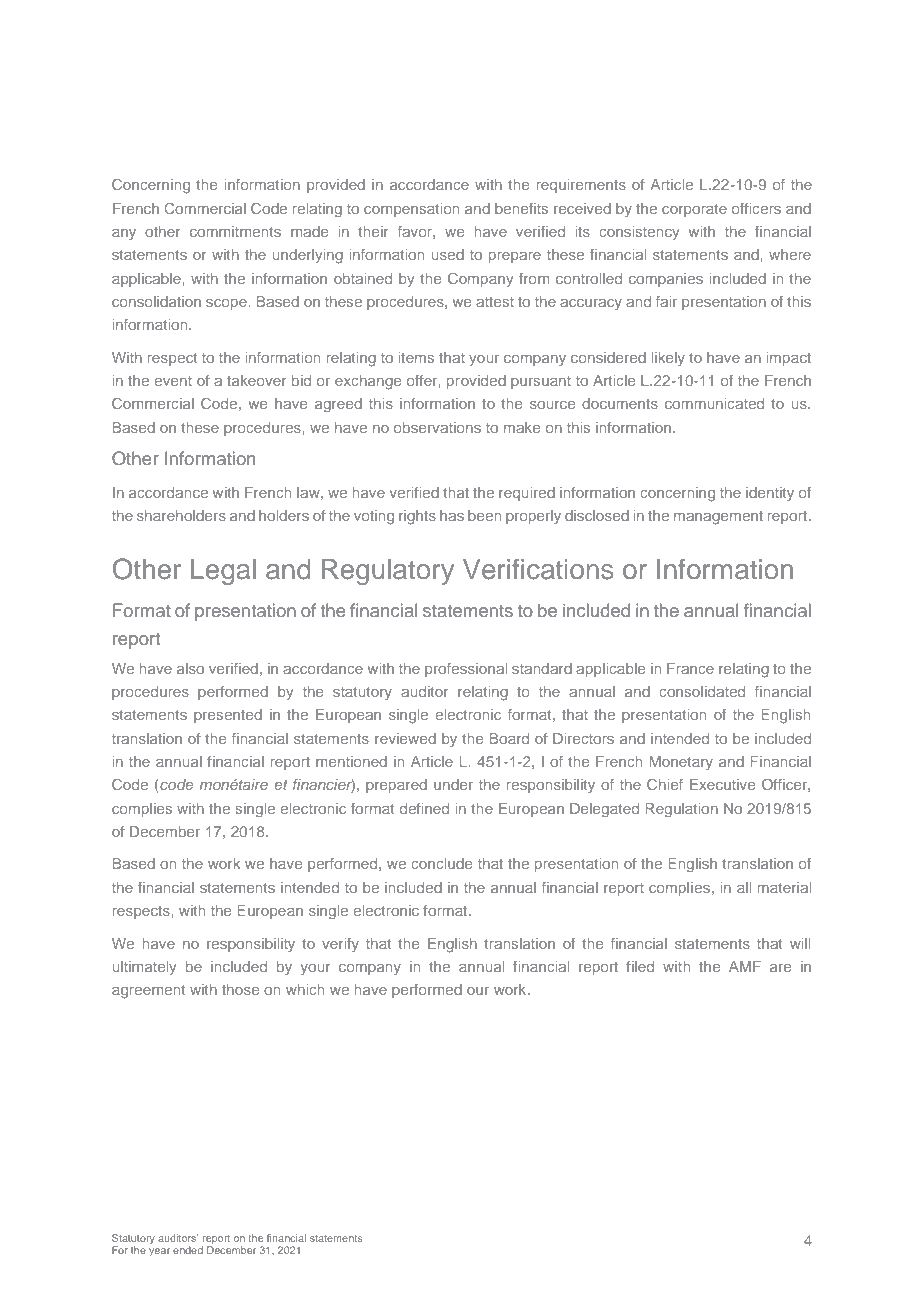 The image size is (924, 1308). Describe the element at coordinates (521, 208) in the screenshot. I see `benefits` at that location.
